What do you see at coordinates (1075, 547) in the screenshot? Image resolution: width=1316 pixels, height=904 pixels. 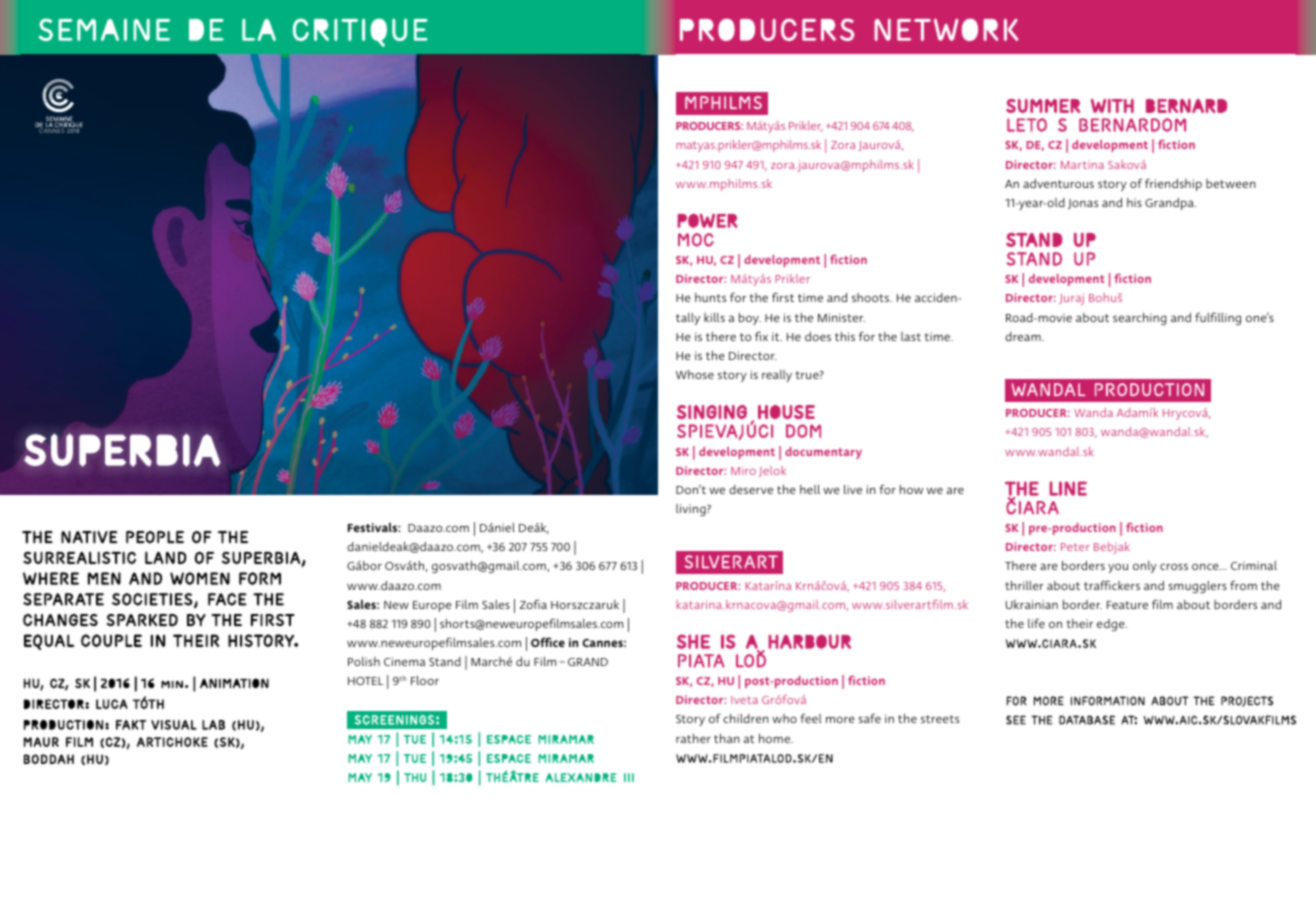 I see `Peter` at bounding box center [1075, 547].
